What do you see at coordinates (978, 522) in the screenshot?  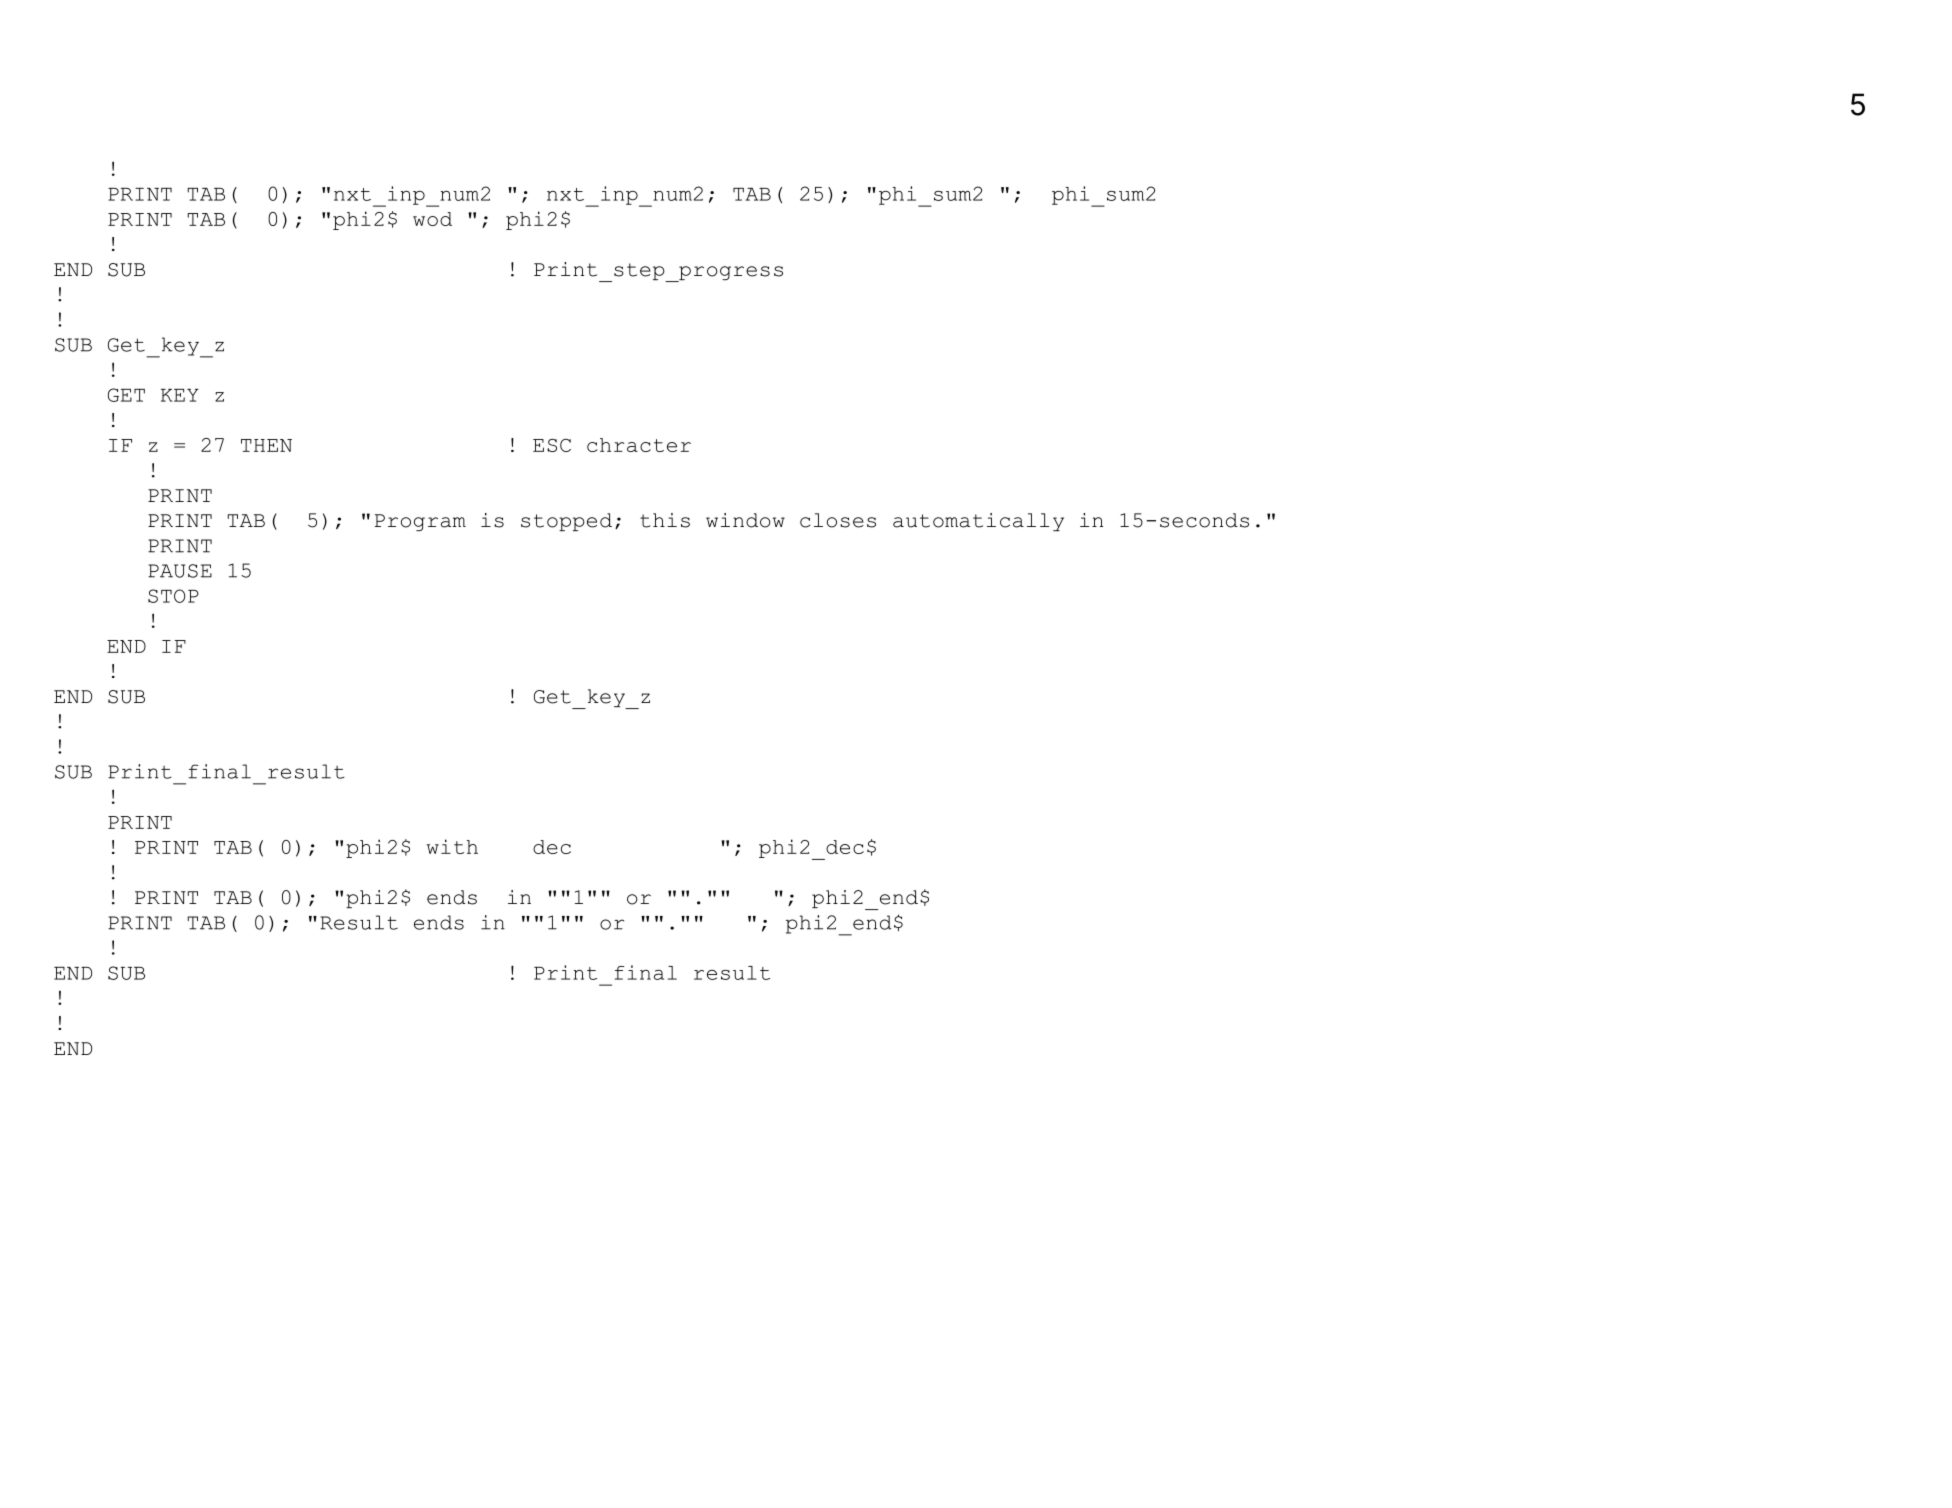 I see `automatically` at bounding box center [978, 522].
